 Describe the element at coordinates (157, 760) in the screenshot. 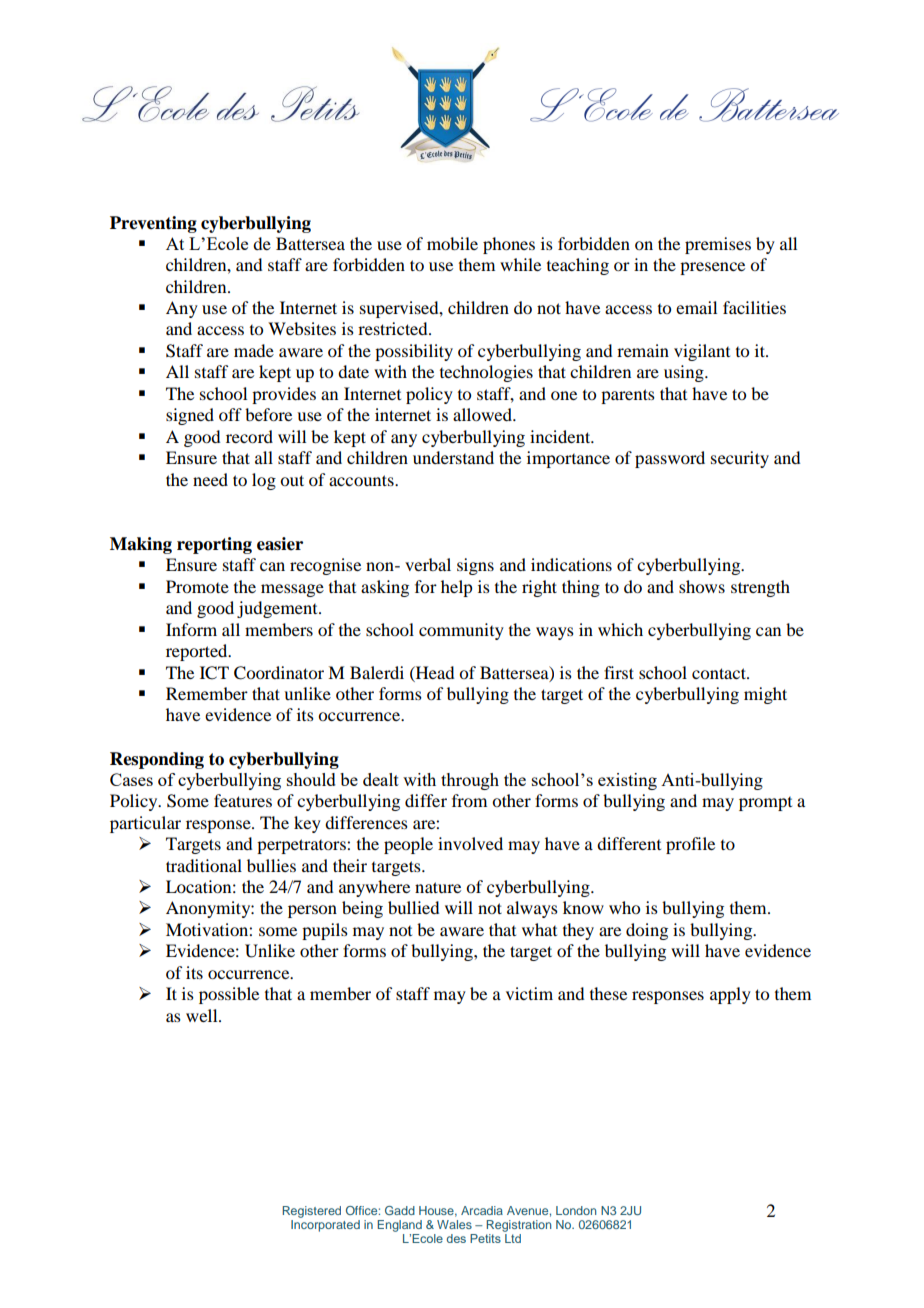

I see `Responding` at that location.
